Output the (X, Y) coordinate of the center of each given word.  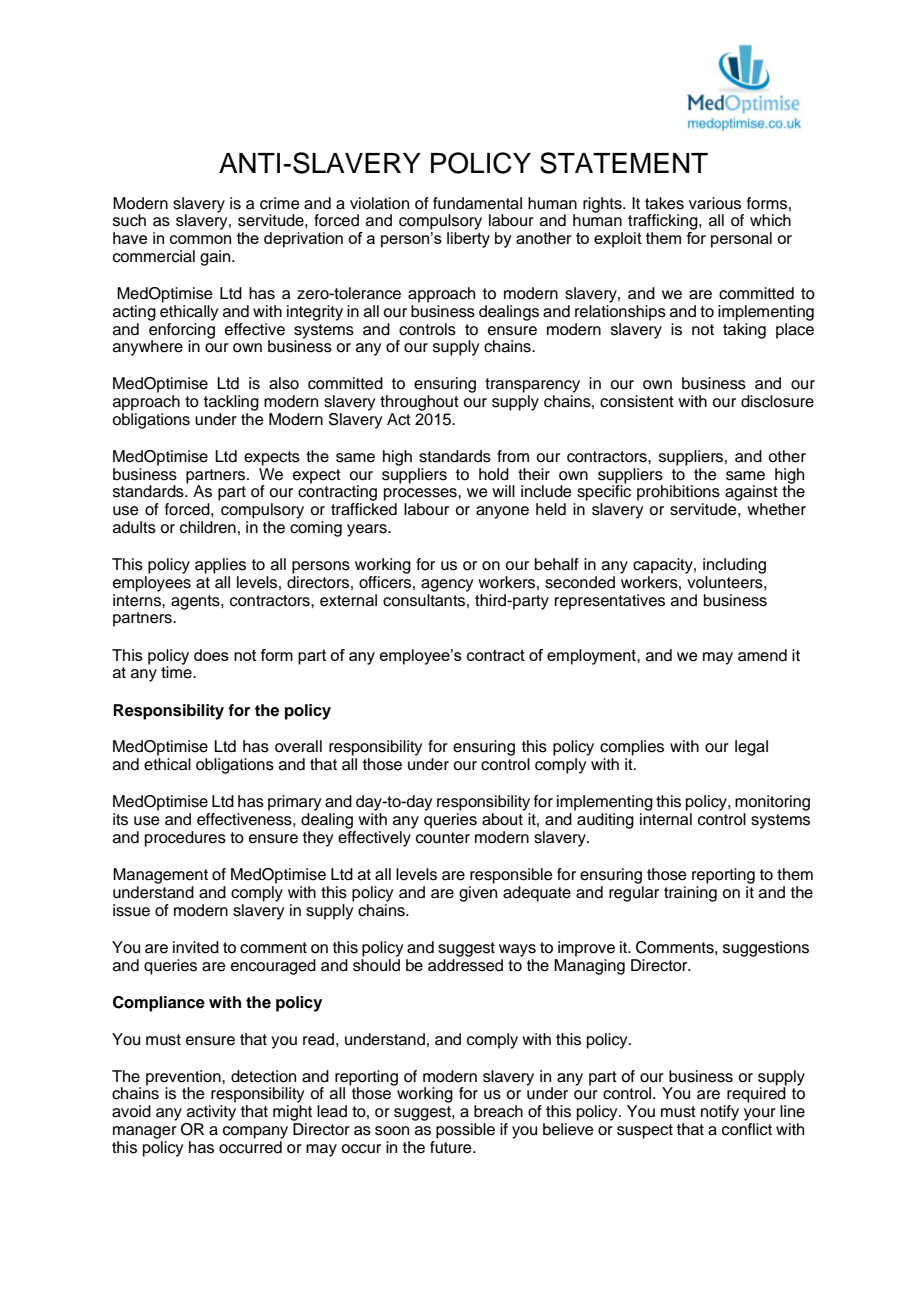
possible (465, 1131)
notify (720, 1113)
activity (211, 1113)
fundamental (477, 203)
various (715, 203)
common (200, 239)
